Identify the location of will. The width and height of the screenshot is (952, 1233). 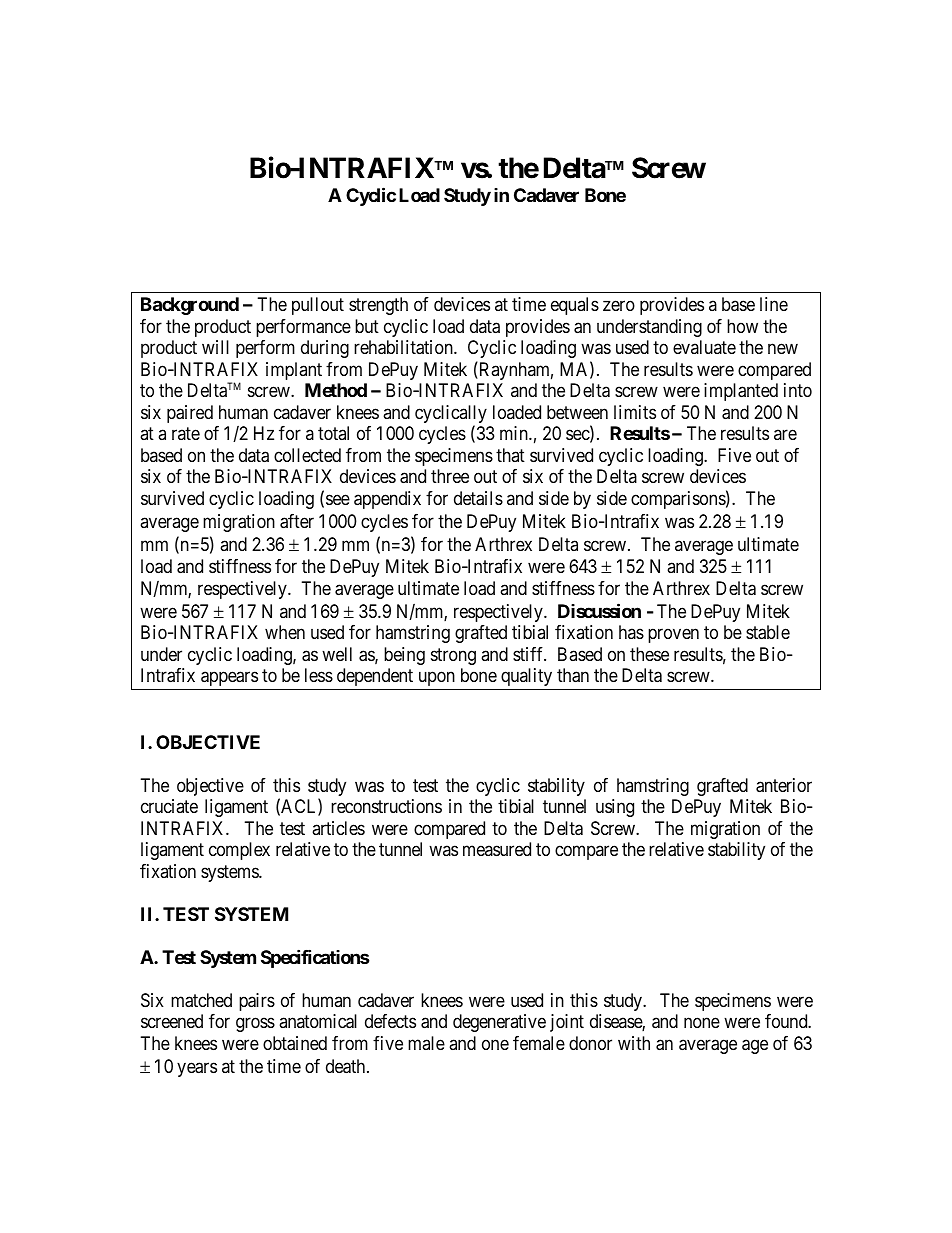
(215, 347).
